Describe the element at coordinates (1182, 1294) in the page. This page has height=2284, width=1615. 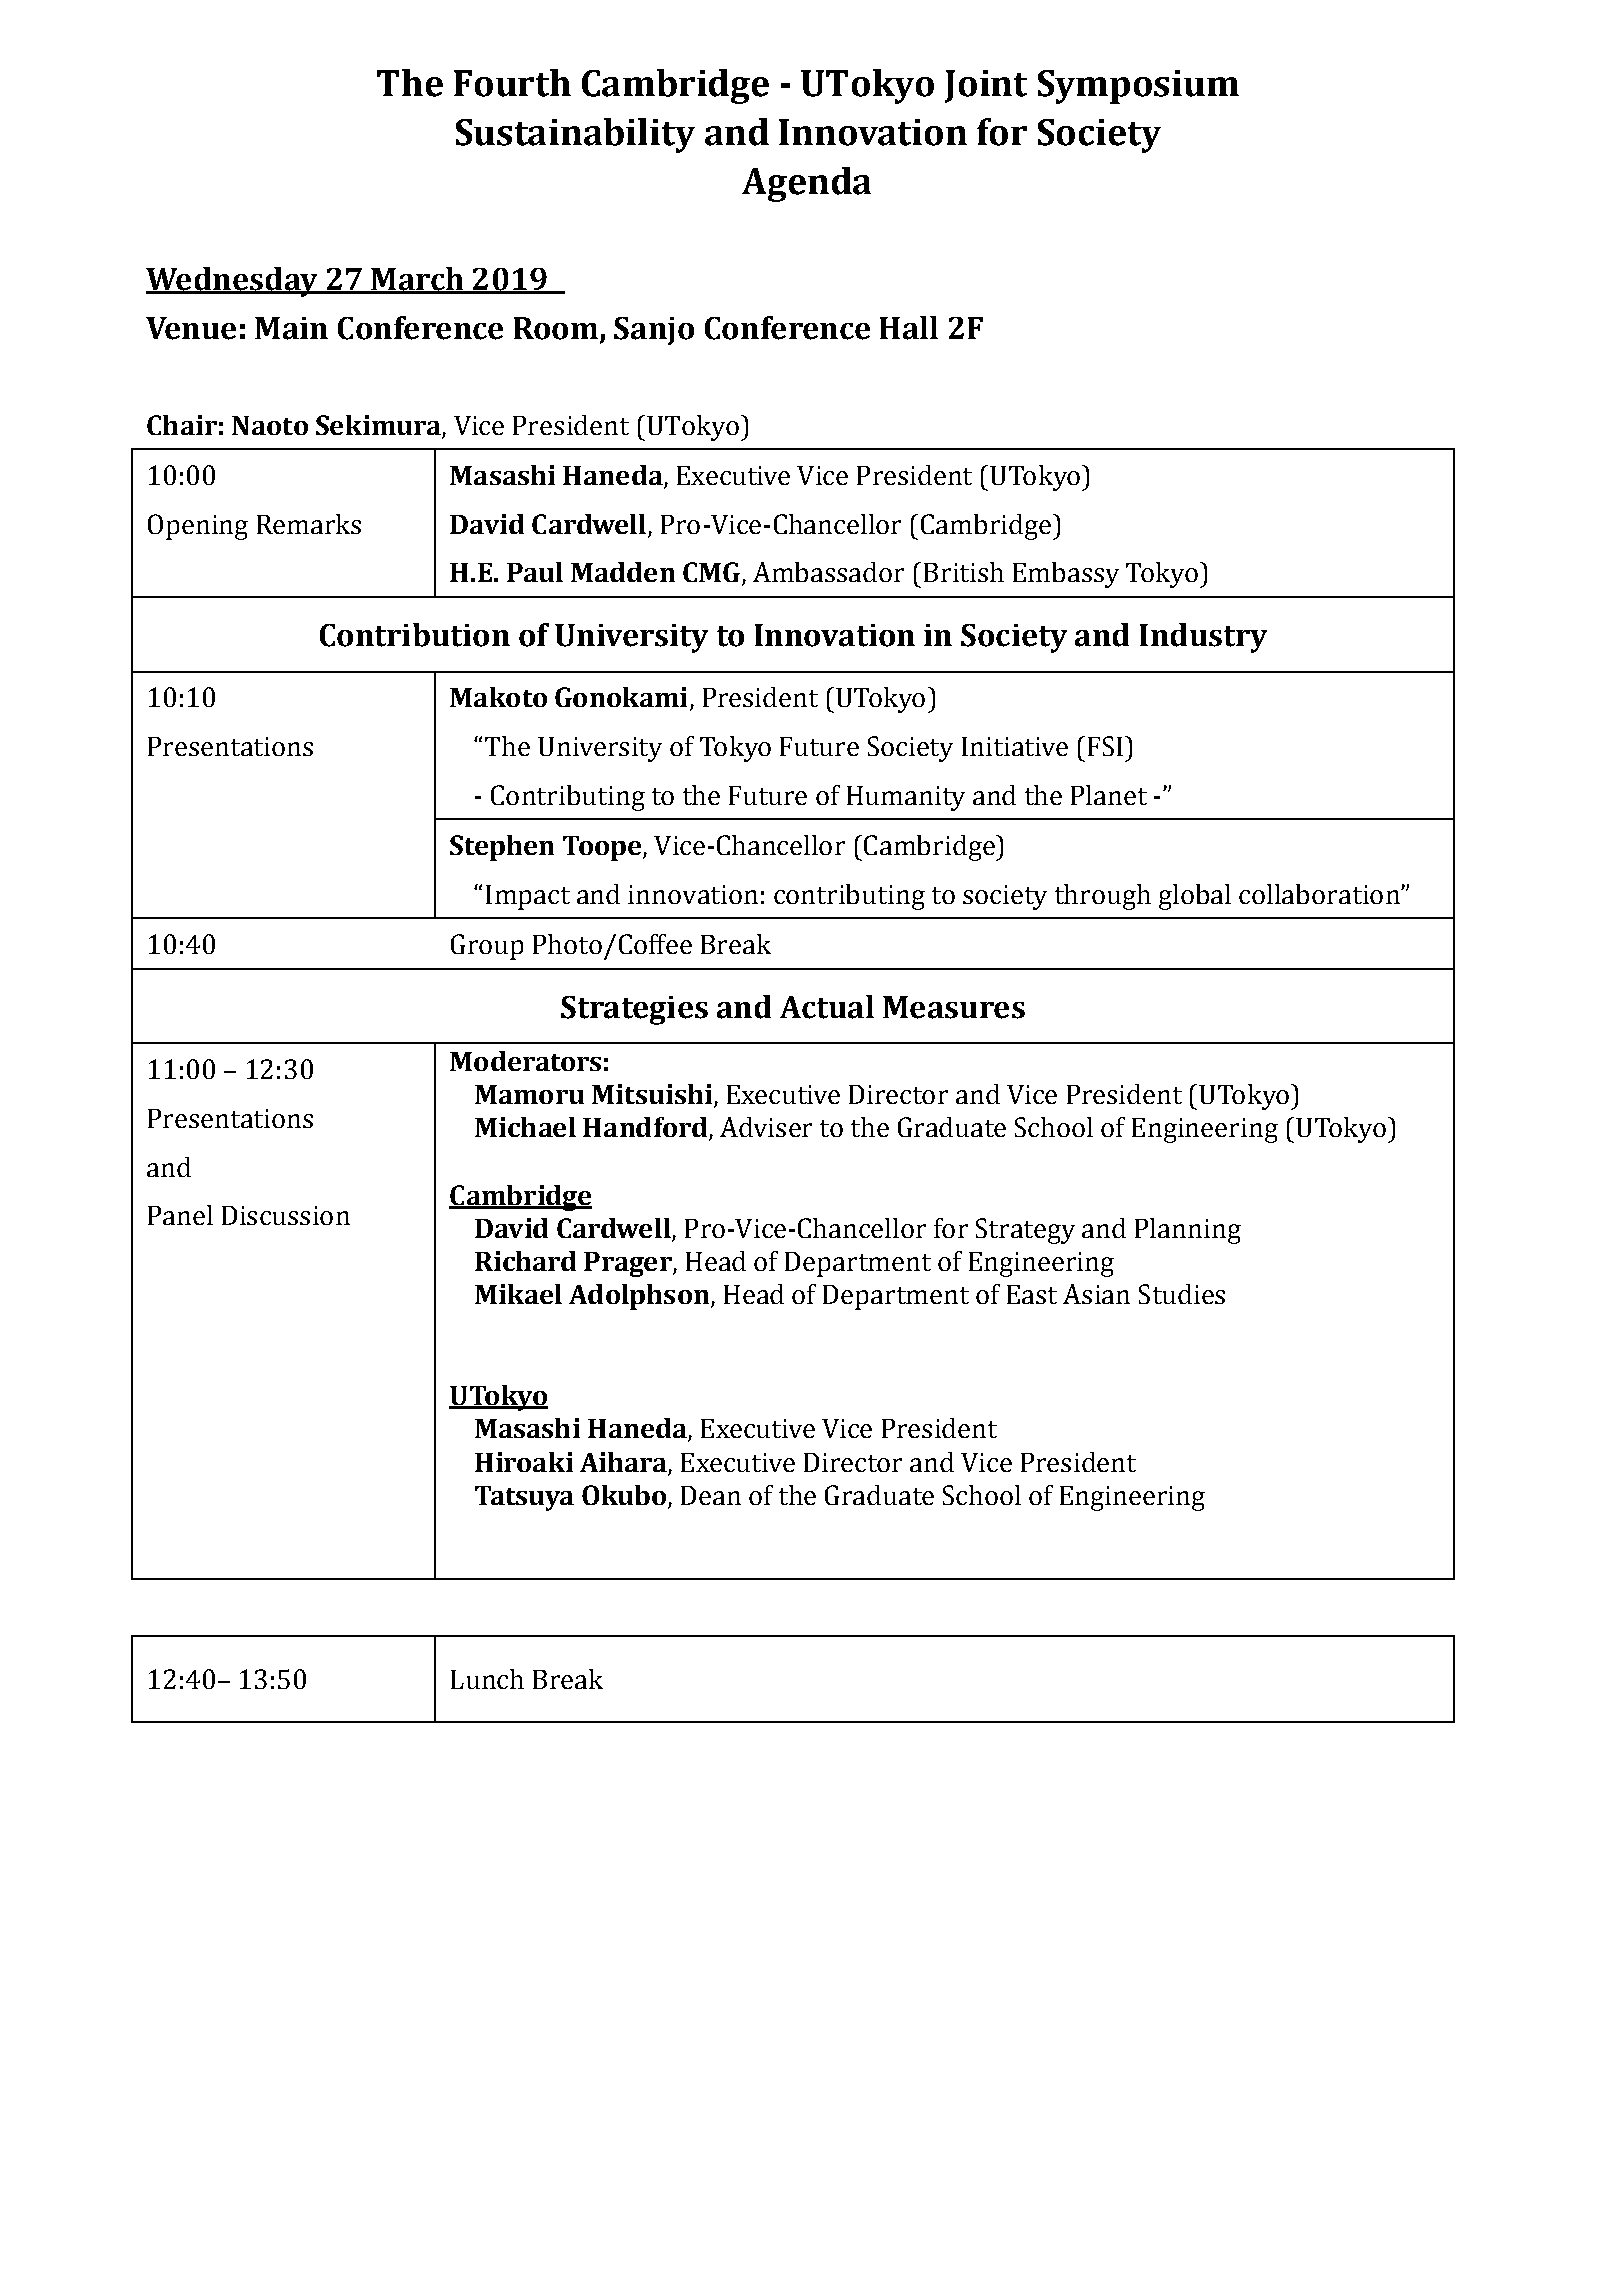
I see `Studies` at that location.
